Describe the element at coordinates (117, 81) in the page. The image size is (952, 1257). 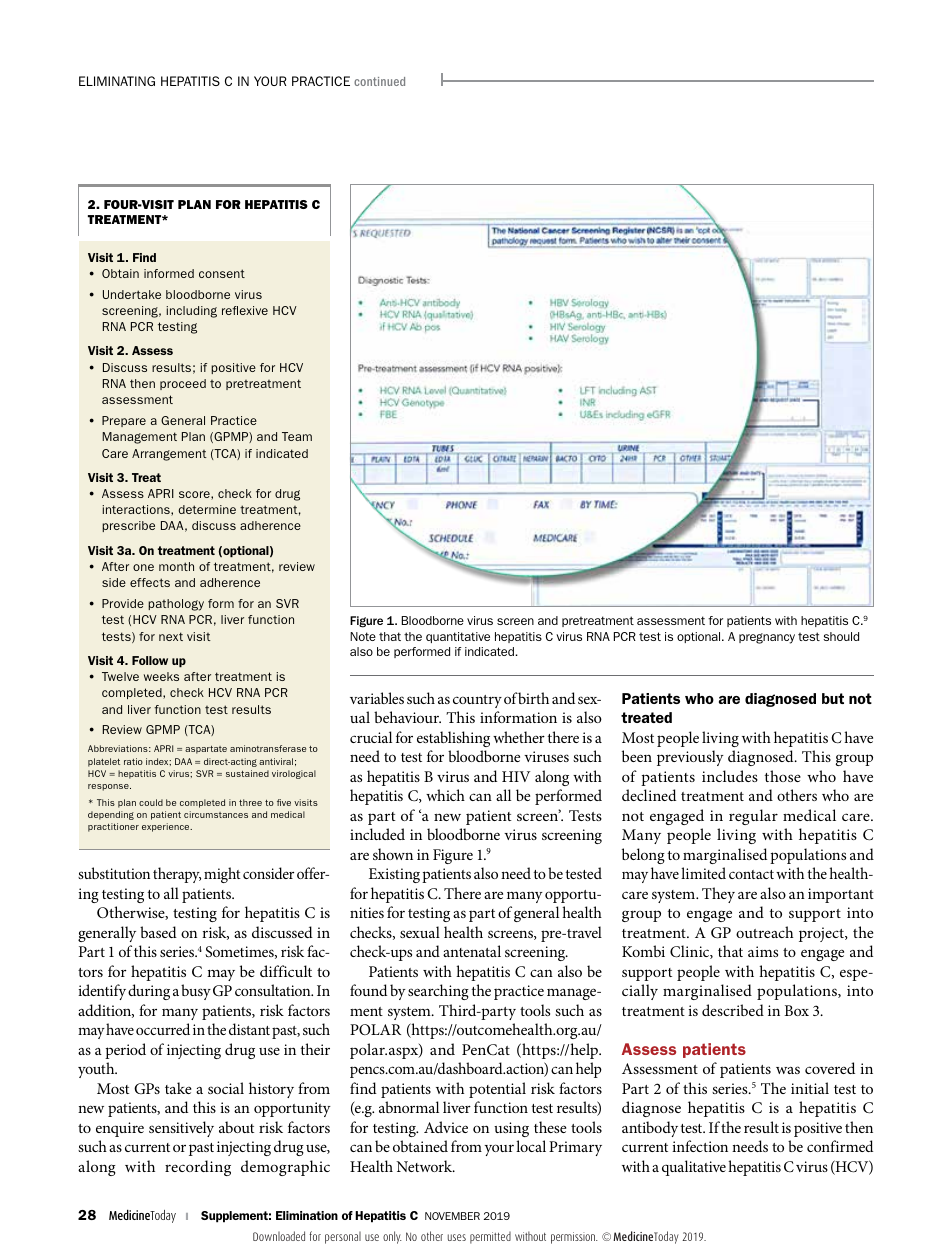
I see `Eliminating` at that location.
